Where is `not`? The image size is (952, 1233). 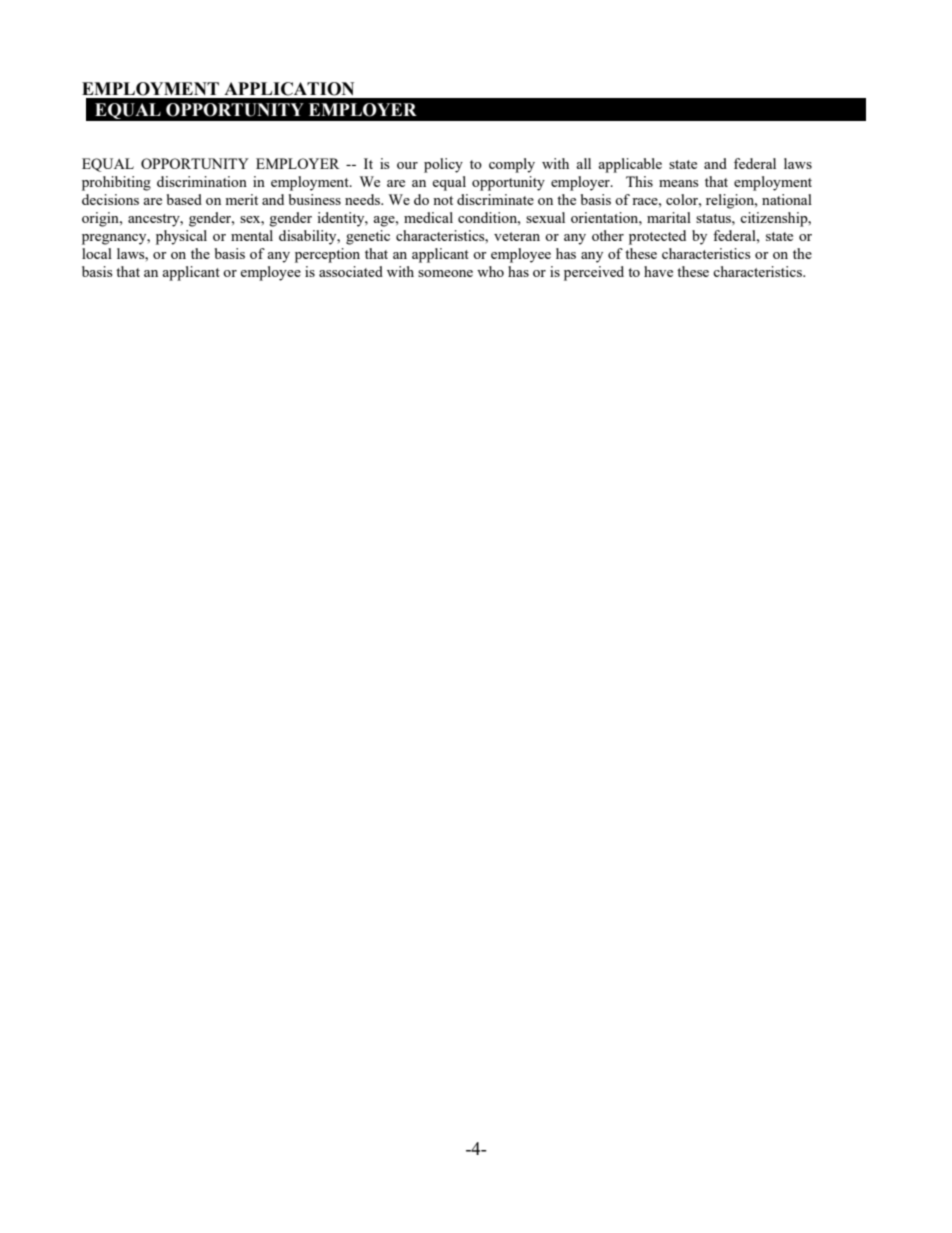
not is located at coordinates (443, 200).
